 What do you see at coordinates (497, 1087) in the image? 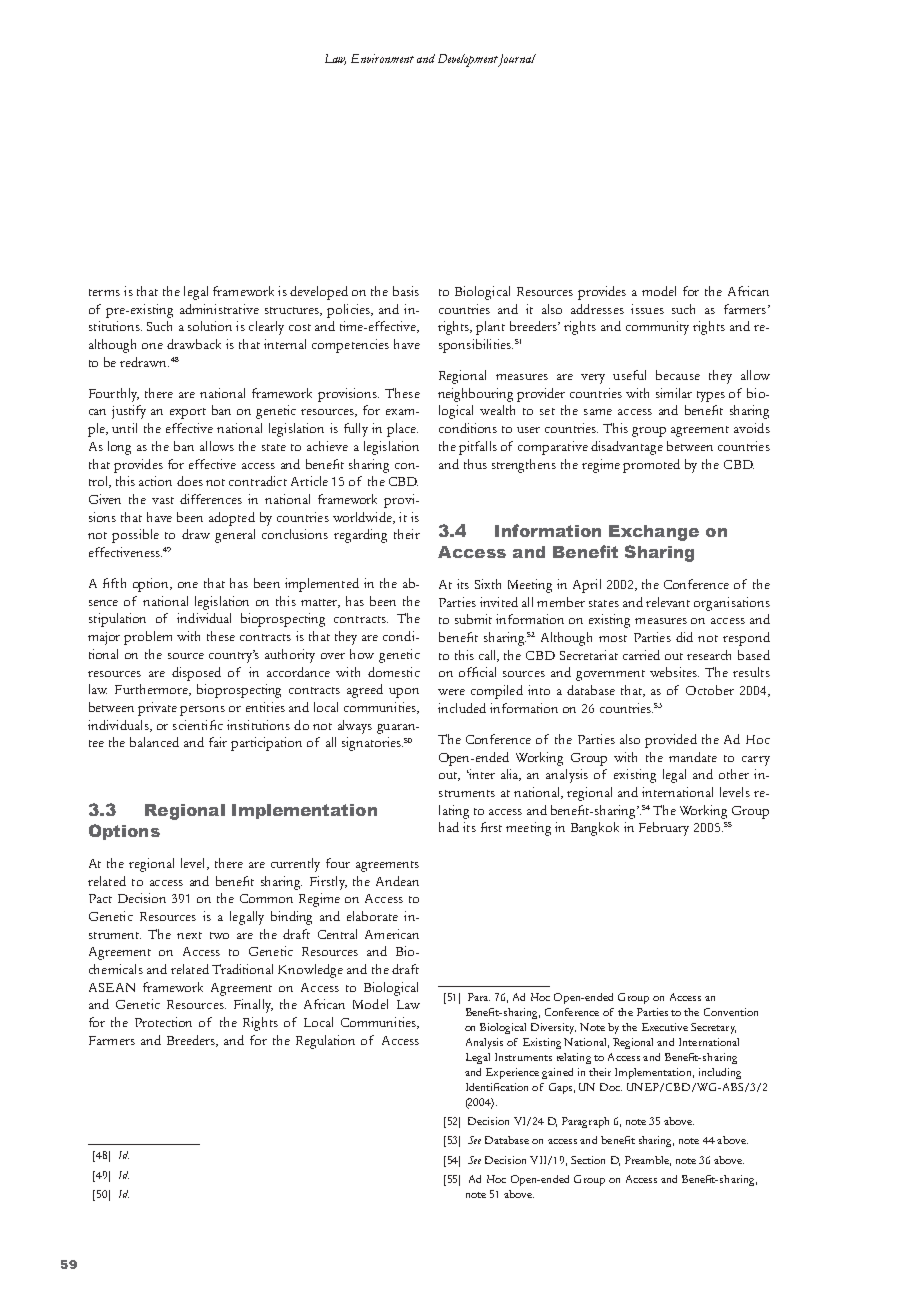
I see `Identification` at bounding box center [497, 1087].
